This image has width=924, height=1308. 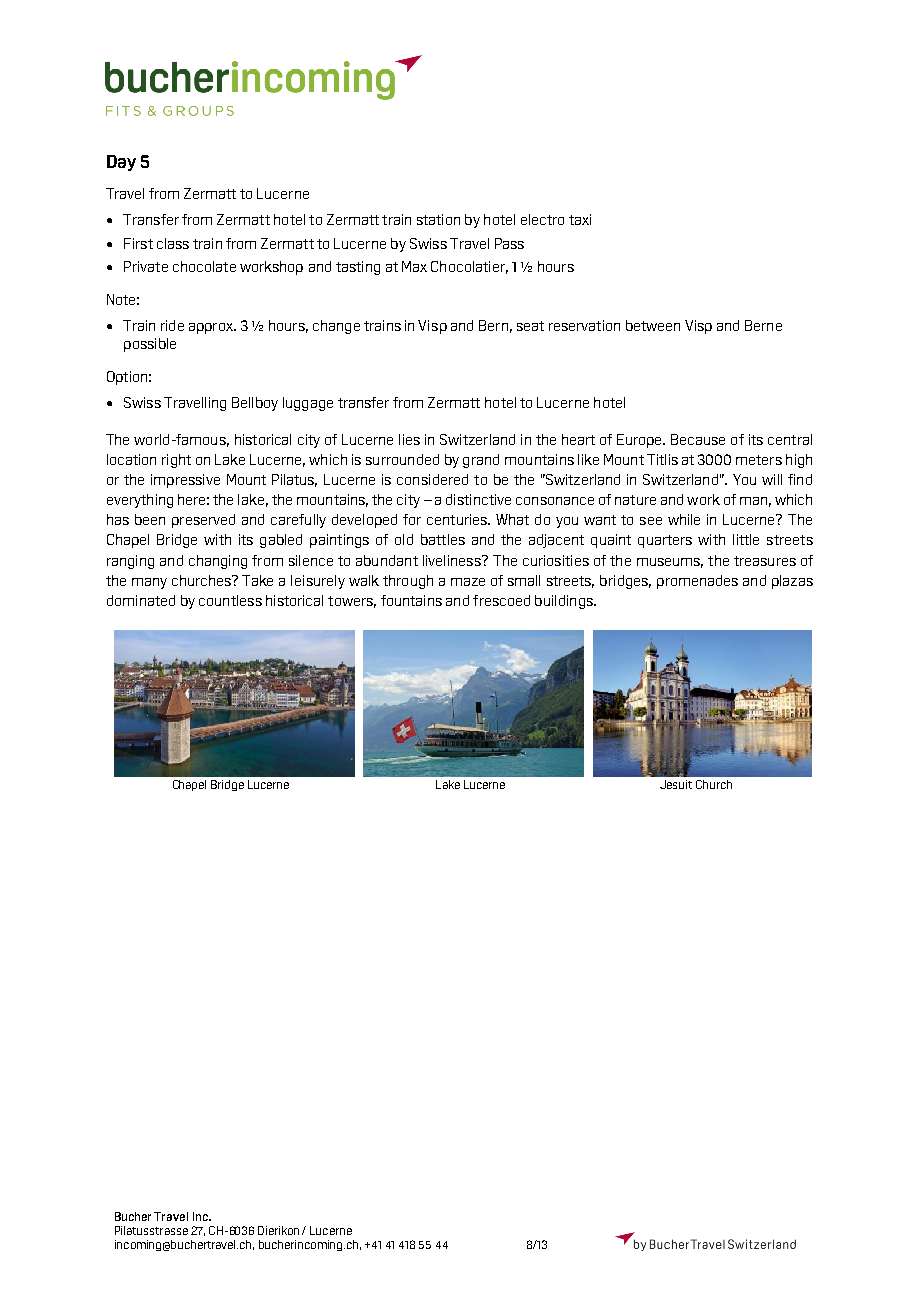 What do you see at coordinates (468, 582) in the image?
I see `maze` at bounding box center [468, 582].
